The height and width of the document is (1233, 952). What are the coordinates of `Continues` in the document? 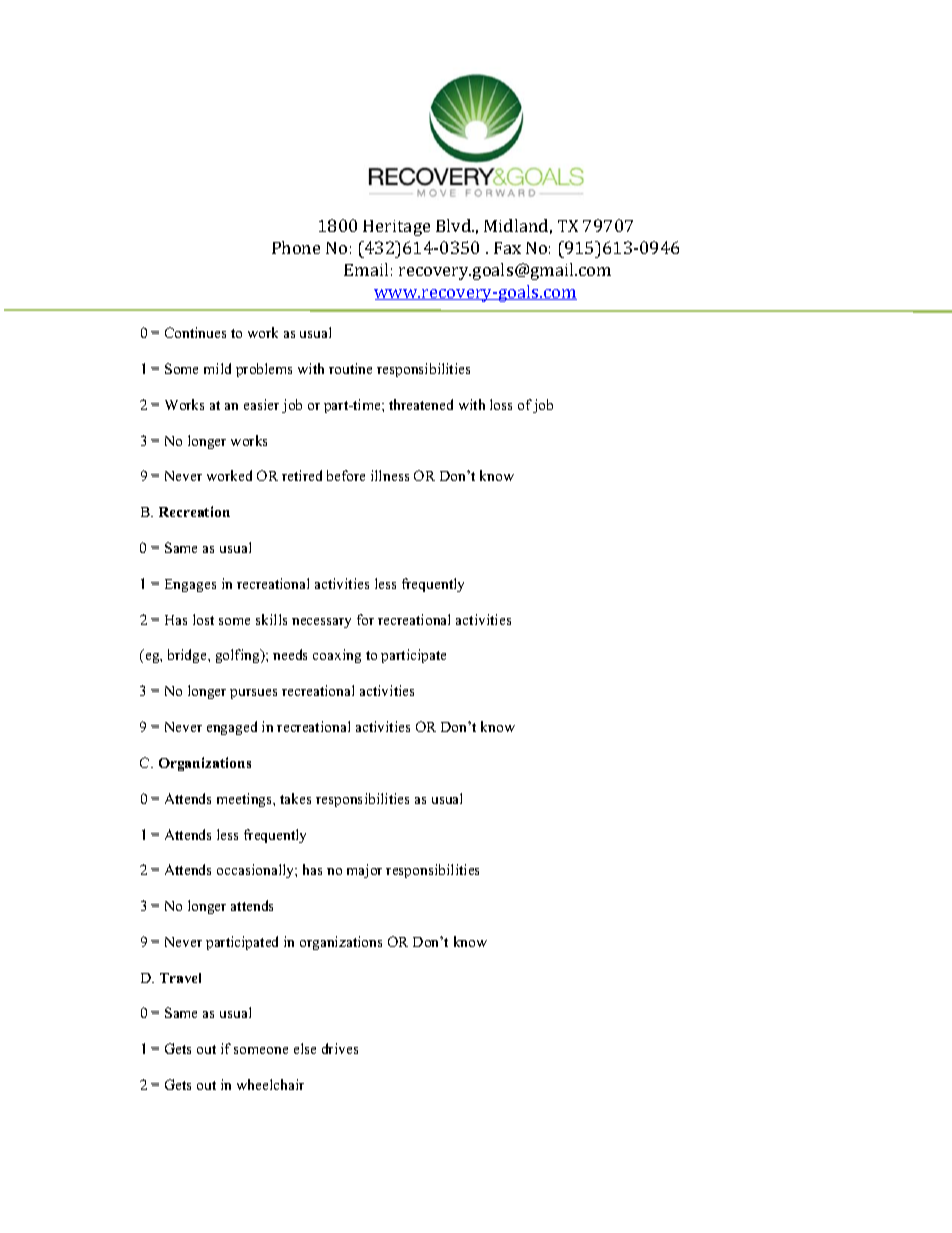 It's located at (195, 332).
